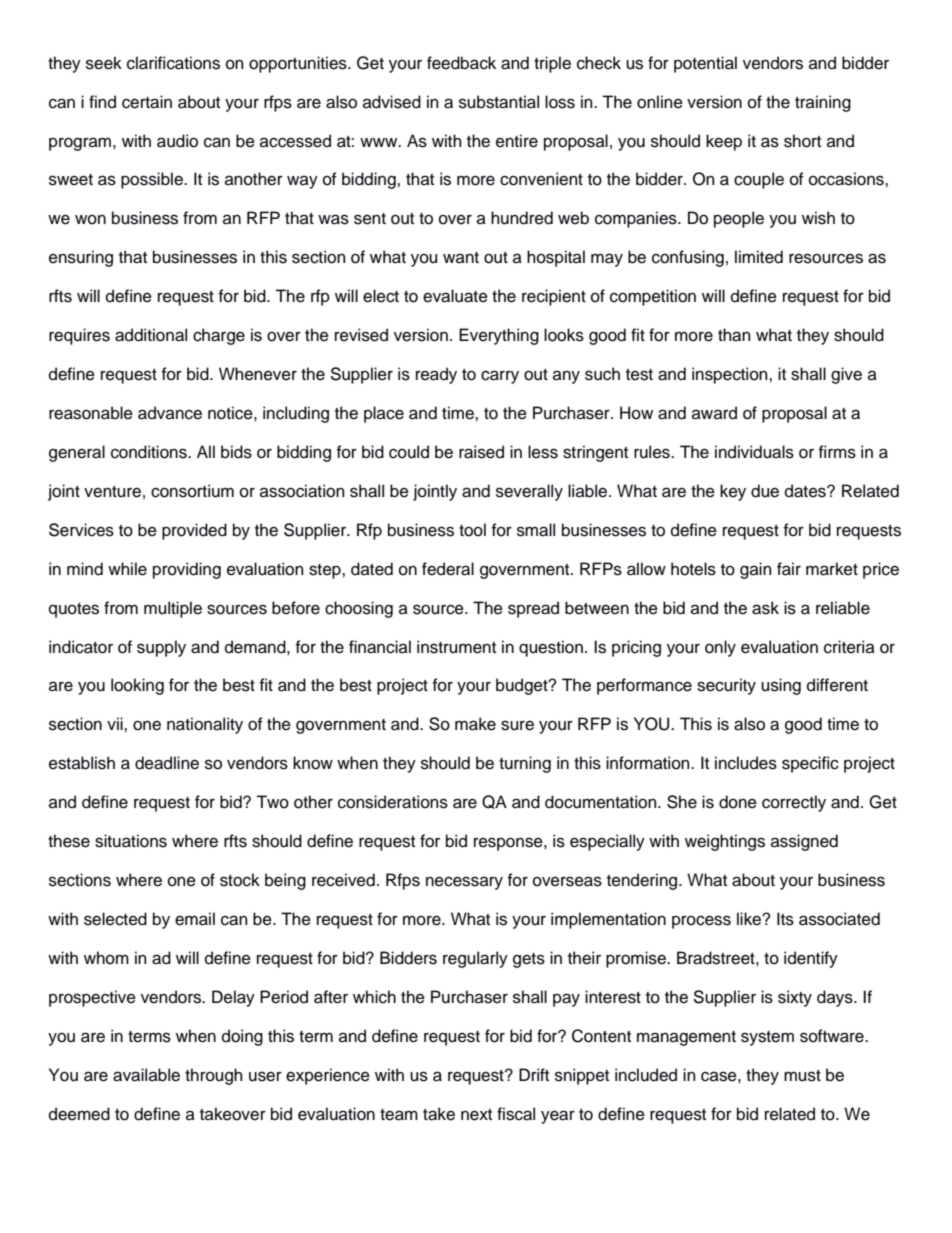 The height and width of the screenshot is (1233, 952). What do you see at coordinates (785, 919) in the screenshot?
I see `Its` at bounding box center [785, 919].
